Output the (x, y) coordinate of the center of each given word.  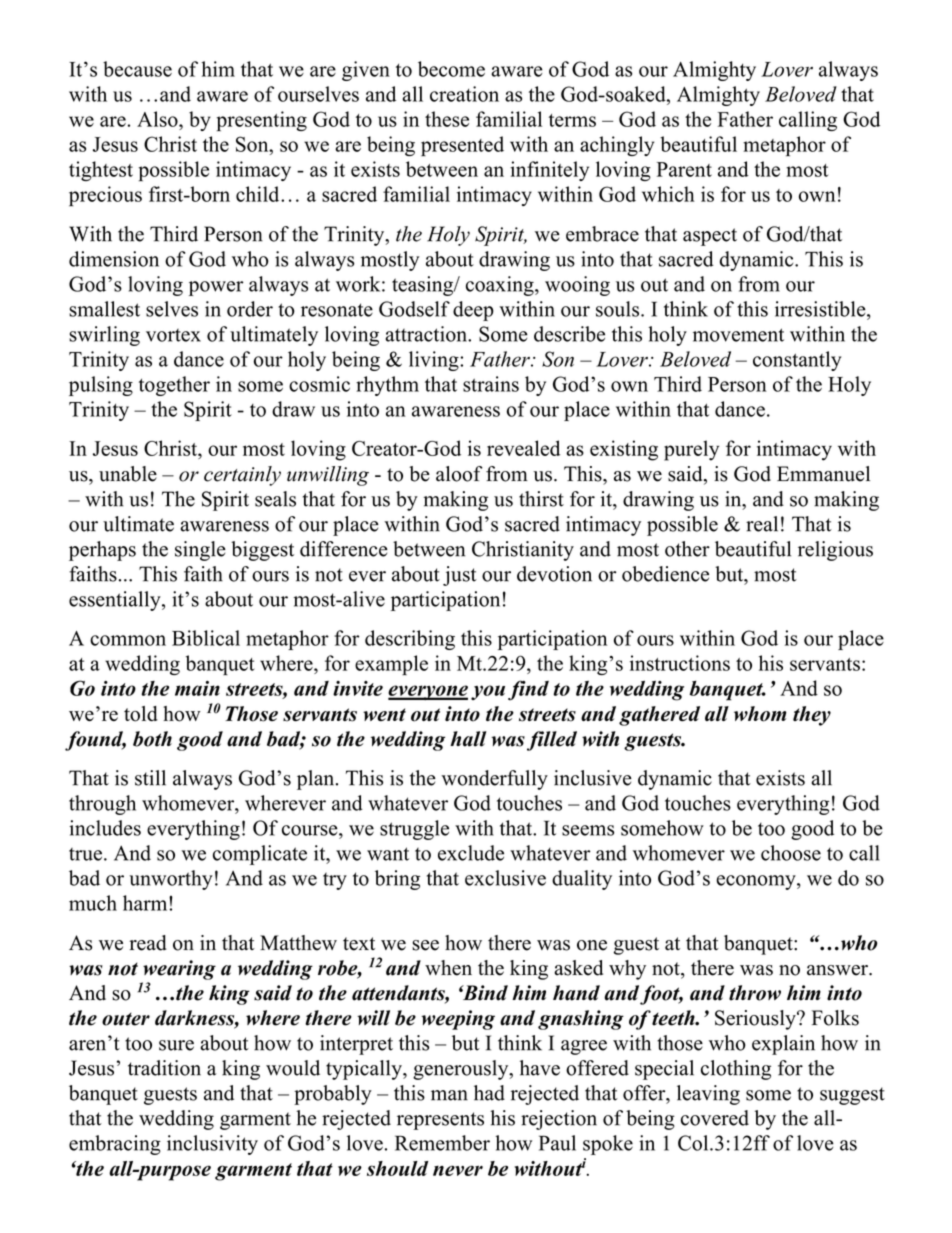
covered (715, 1118)
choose (791, 853)
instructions (680, 663)
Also (158, 119)
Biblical (206, 638)
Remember (442, 1143)
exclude (471, 853)
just (460, 576)
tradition (164, 1068)
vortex (173, 335)
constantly (797, 361)
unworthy (171, 880)
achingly (617, 146)
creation (464, 94)
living (435, 361)
